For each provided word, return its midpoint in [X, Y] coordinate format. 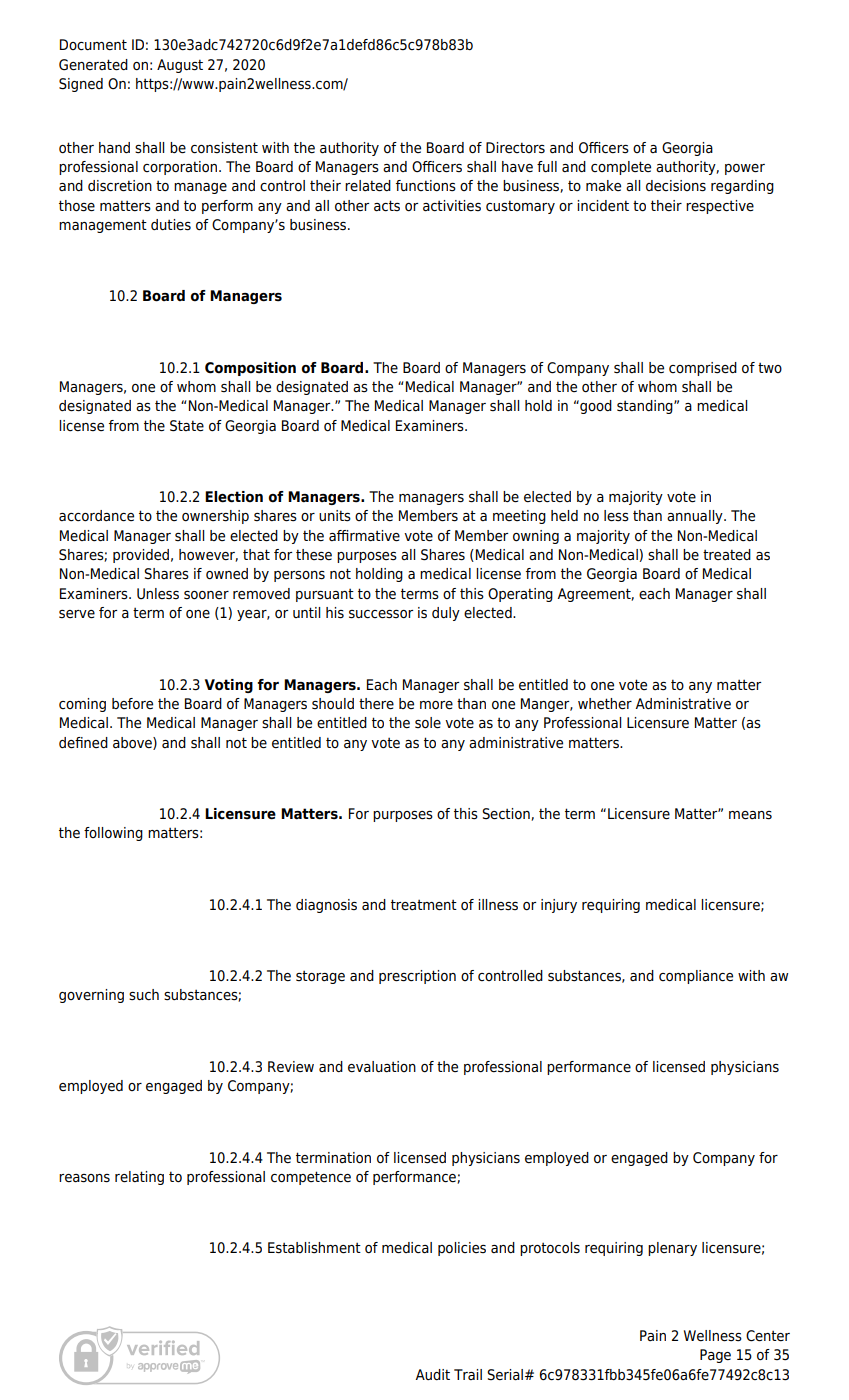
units [335, 516]
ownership [215, 517]
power [745, 169]
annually [696, 517]
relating [139, 1178]
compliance [696, 977]
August [180, 66]
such [144, 995]
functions [426, 186]
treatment [424, 905]
